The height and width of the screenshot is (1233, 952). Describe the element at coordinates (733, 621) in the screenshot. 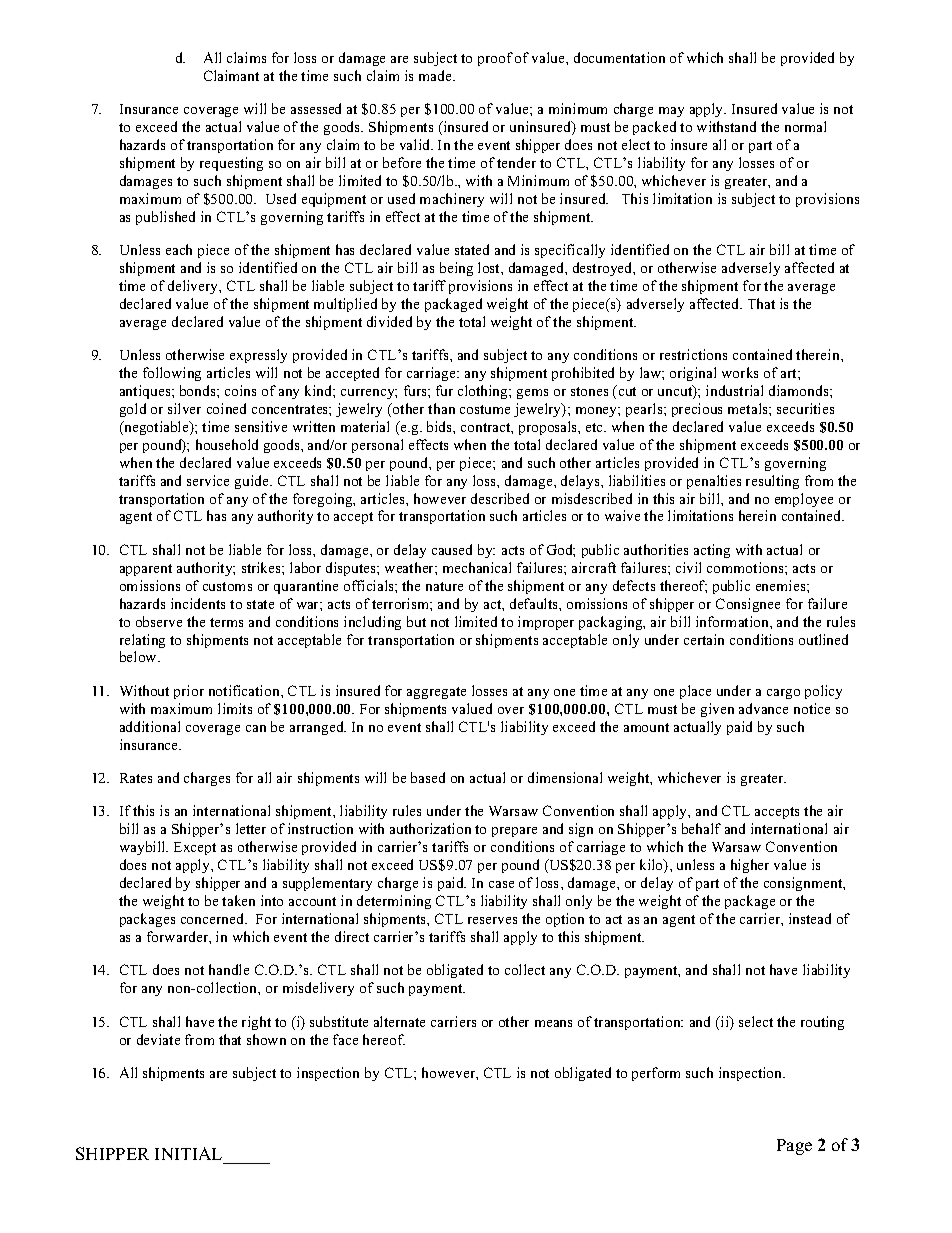

I see `information` at that location.
